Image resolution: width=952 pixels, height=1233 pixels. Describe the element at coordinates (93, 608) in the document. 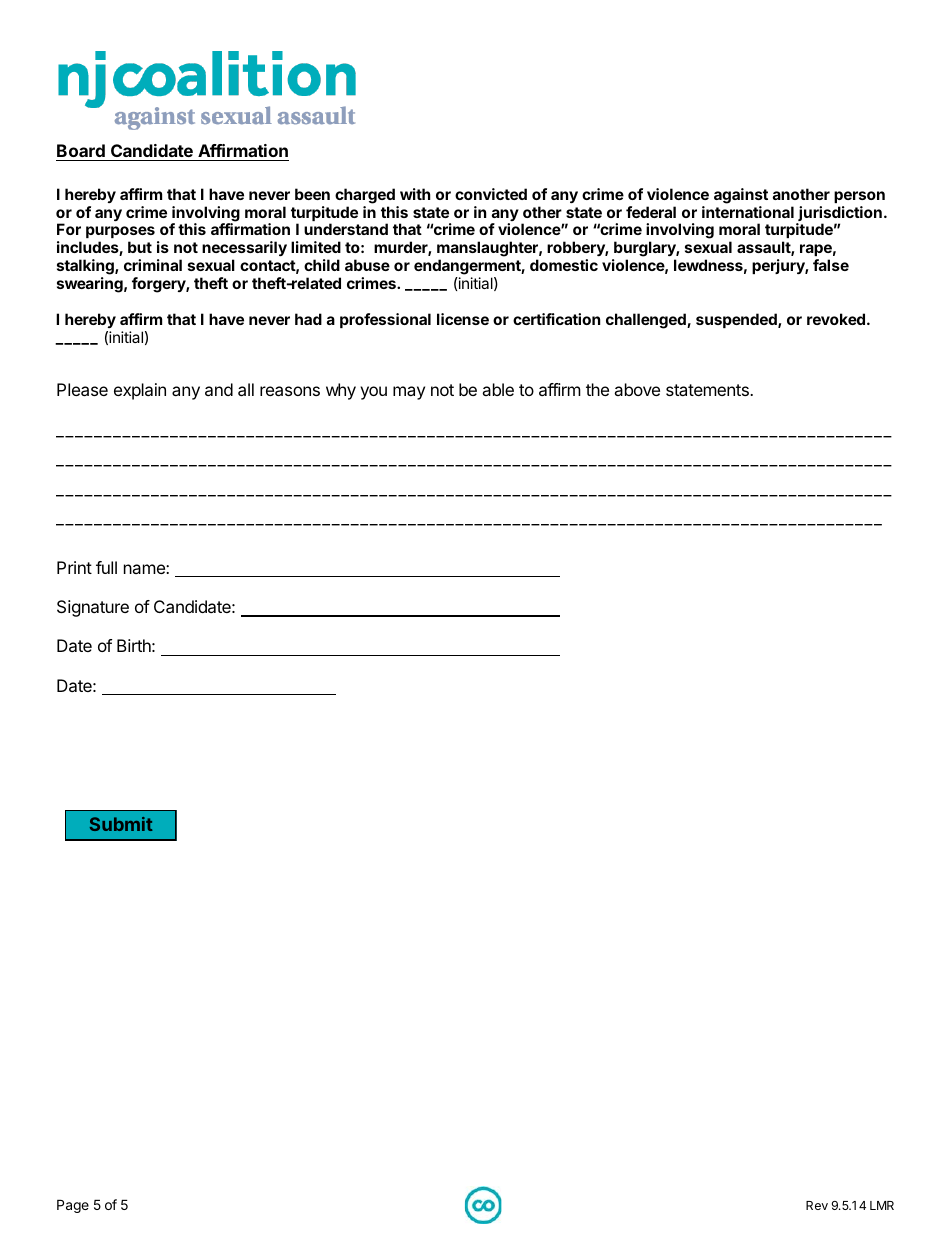

I see `Signature` at that location.
